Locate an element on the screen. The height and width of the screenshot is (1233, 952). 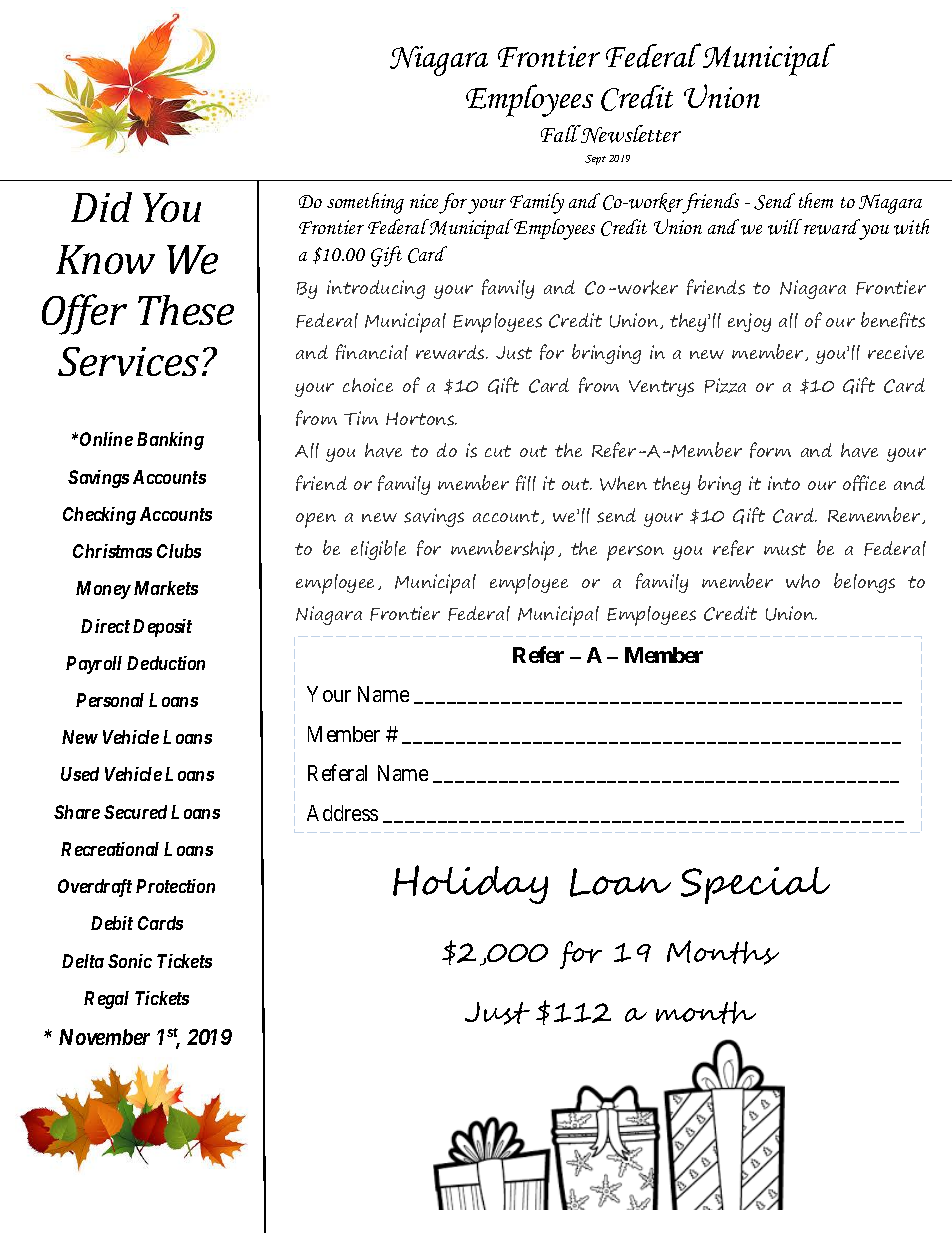
them is located at coordinates (816, 200).
